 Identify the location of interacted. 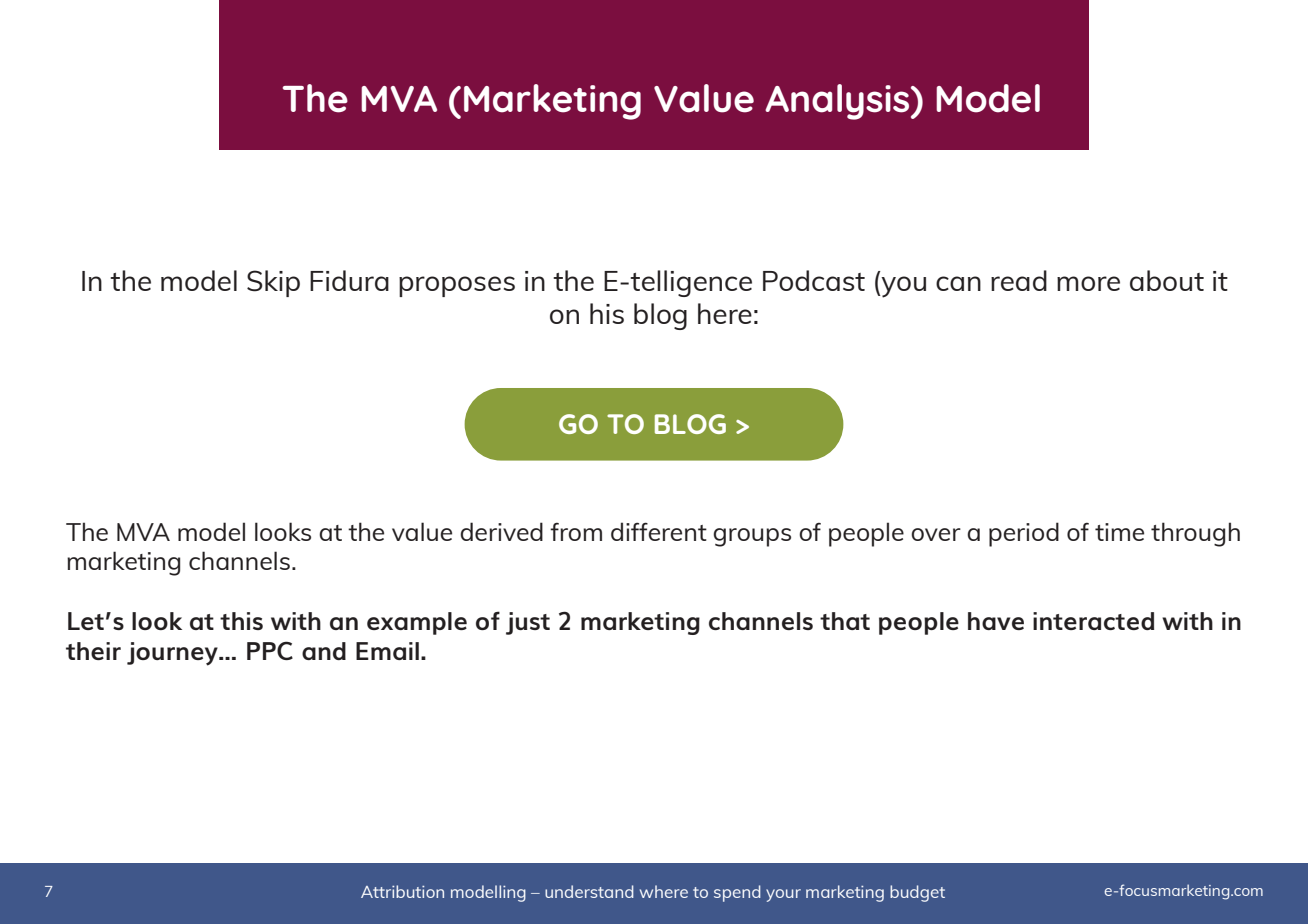
(1093, 621).
